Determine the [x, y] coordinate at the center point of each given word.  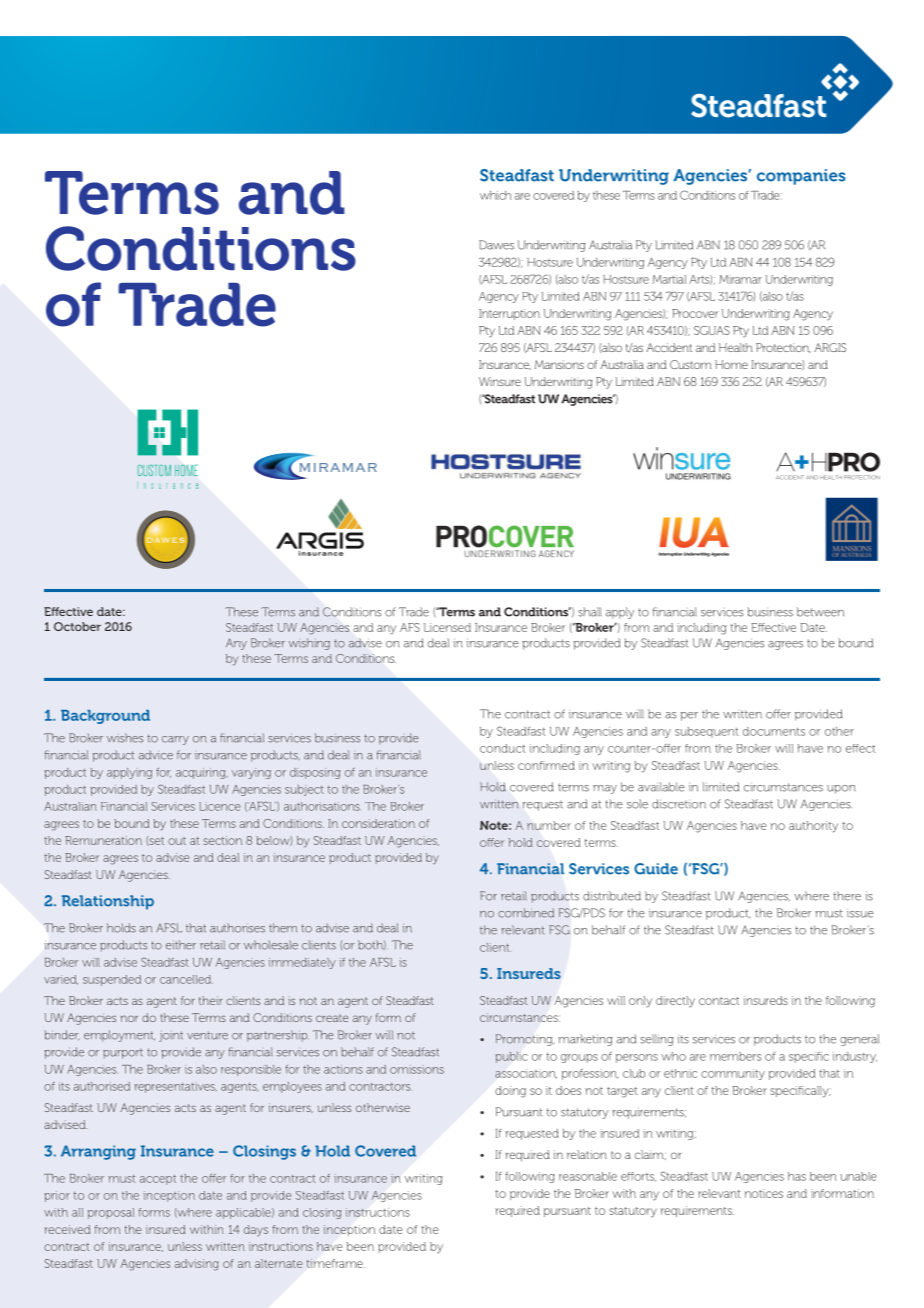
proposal [111, 1213]
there [847, 896]
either [181, 945]
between [820, 612]
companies [801, 177]
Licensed [447, 627]
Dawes [496, 245]
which [496, 195]
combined [526, 913]
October [77, 626]
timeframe [335, 1263]
